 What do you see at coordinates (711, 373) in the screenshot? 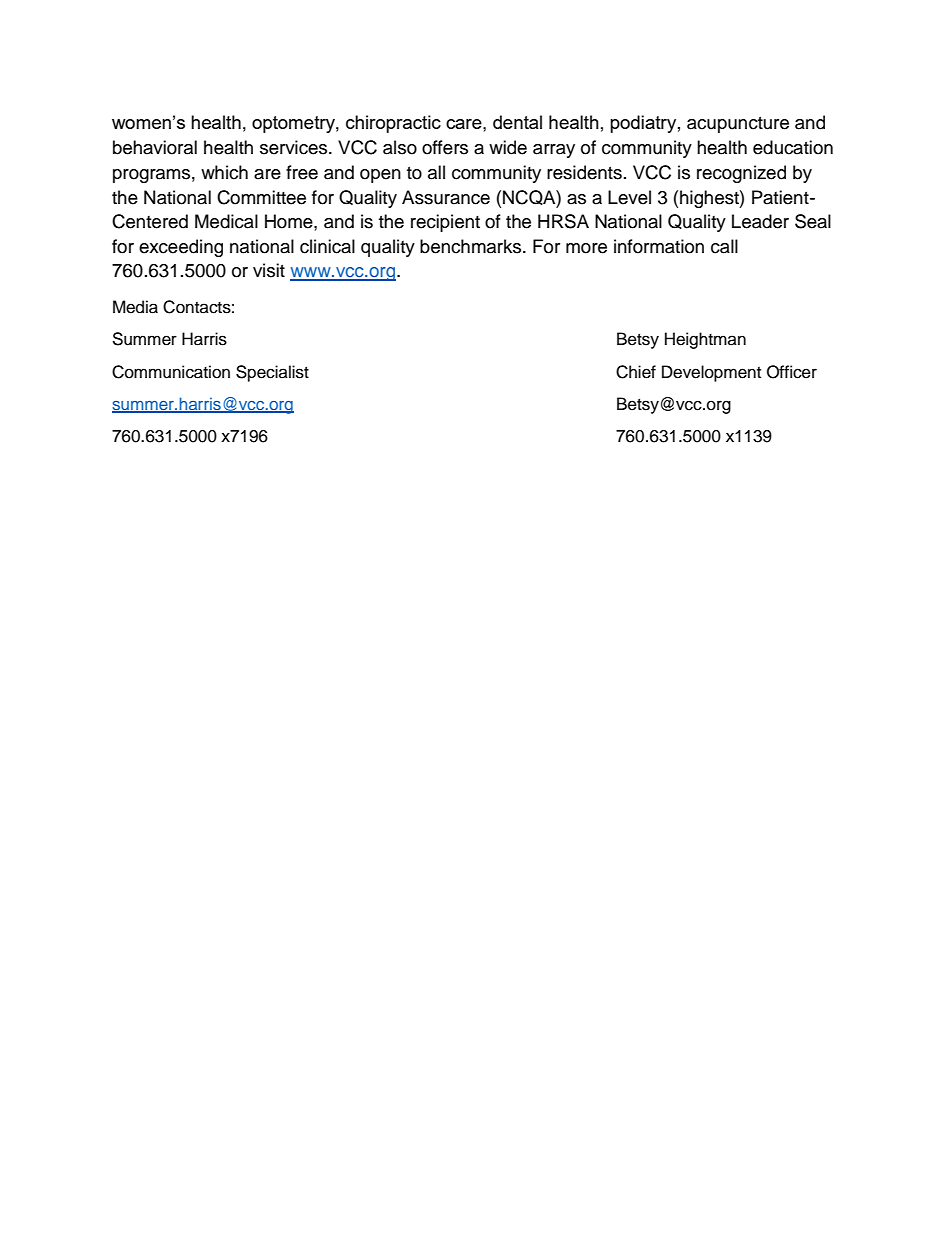
I see `Development` at bounding box center [711, 373].
